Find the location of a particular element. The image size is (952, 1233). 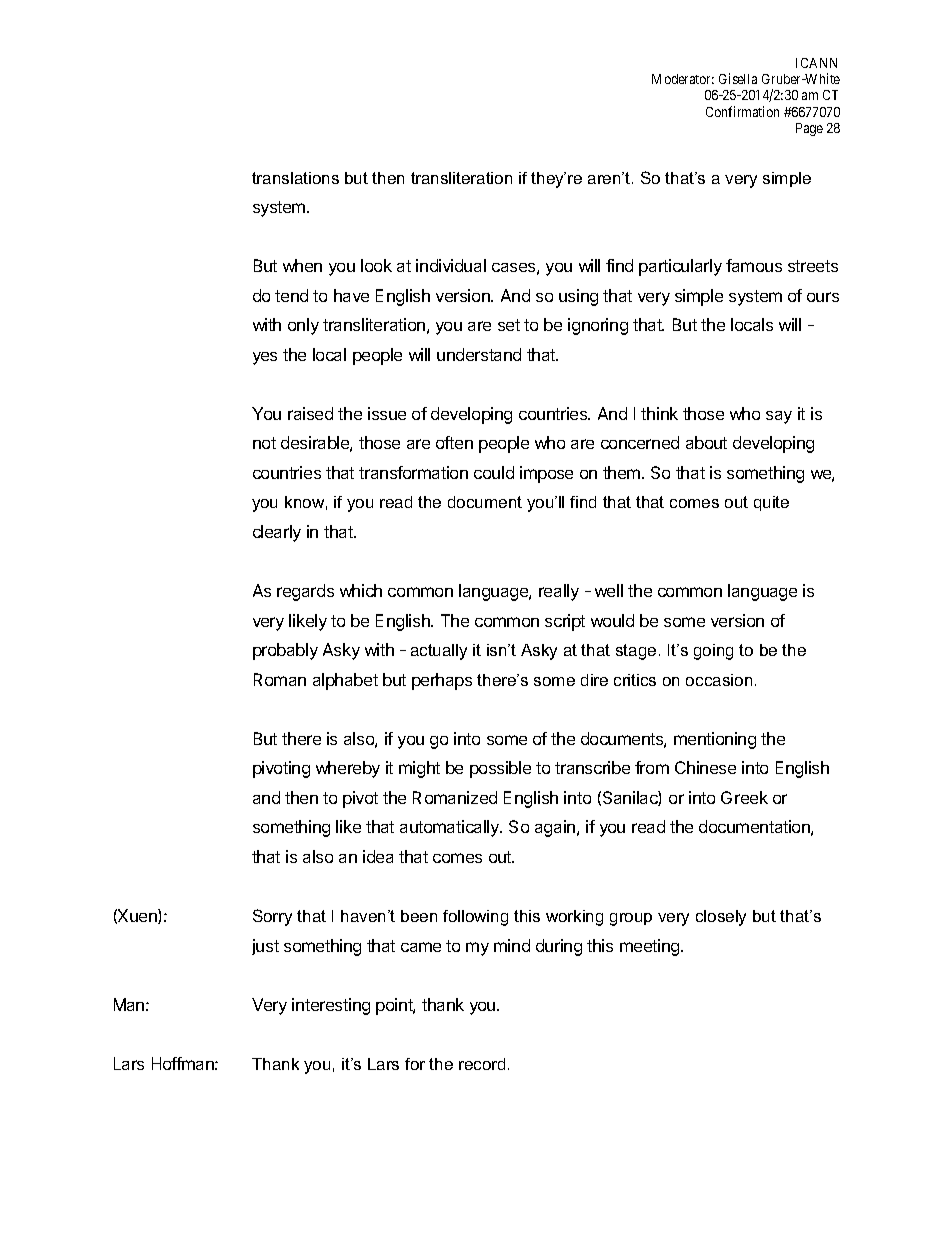

whereby is located at coordinates (348, 769).
